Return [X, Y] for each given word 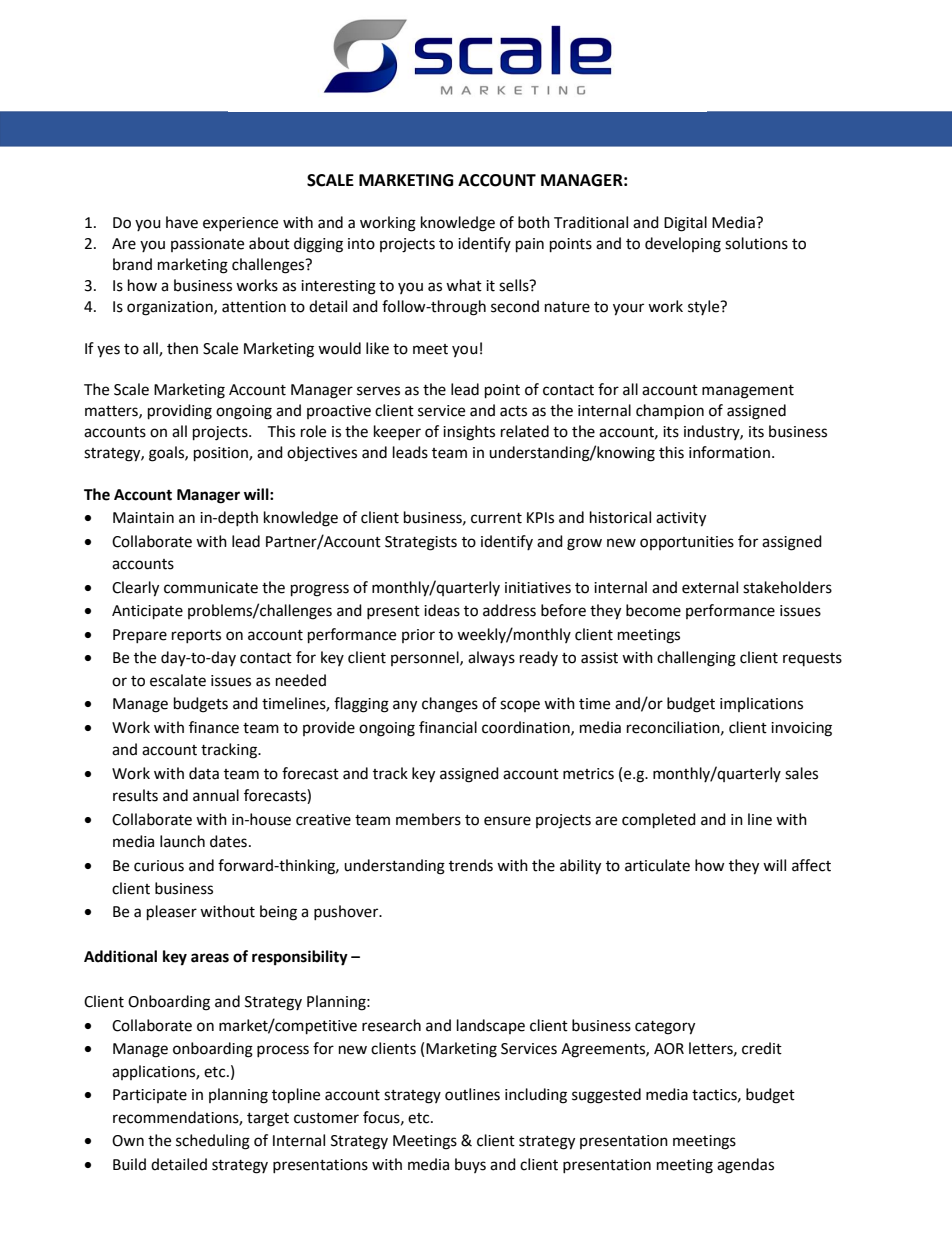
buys [470, 1165]
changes [450, 705]
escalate [178, 680]
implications [761, 704]
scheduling [213, 1142]
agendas [745, 1166]
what [464, 285]
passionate [207, 245]
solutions [756, 243]
